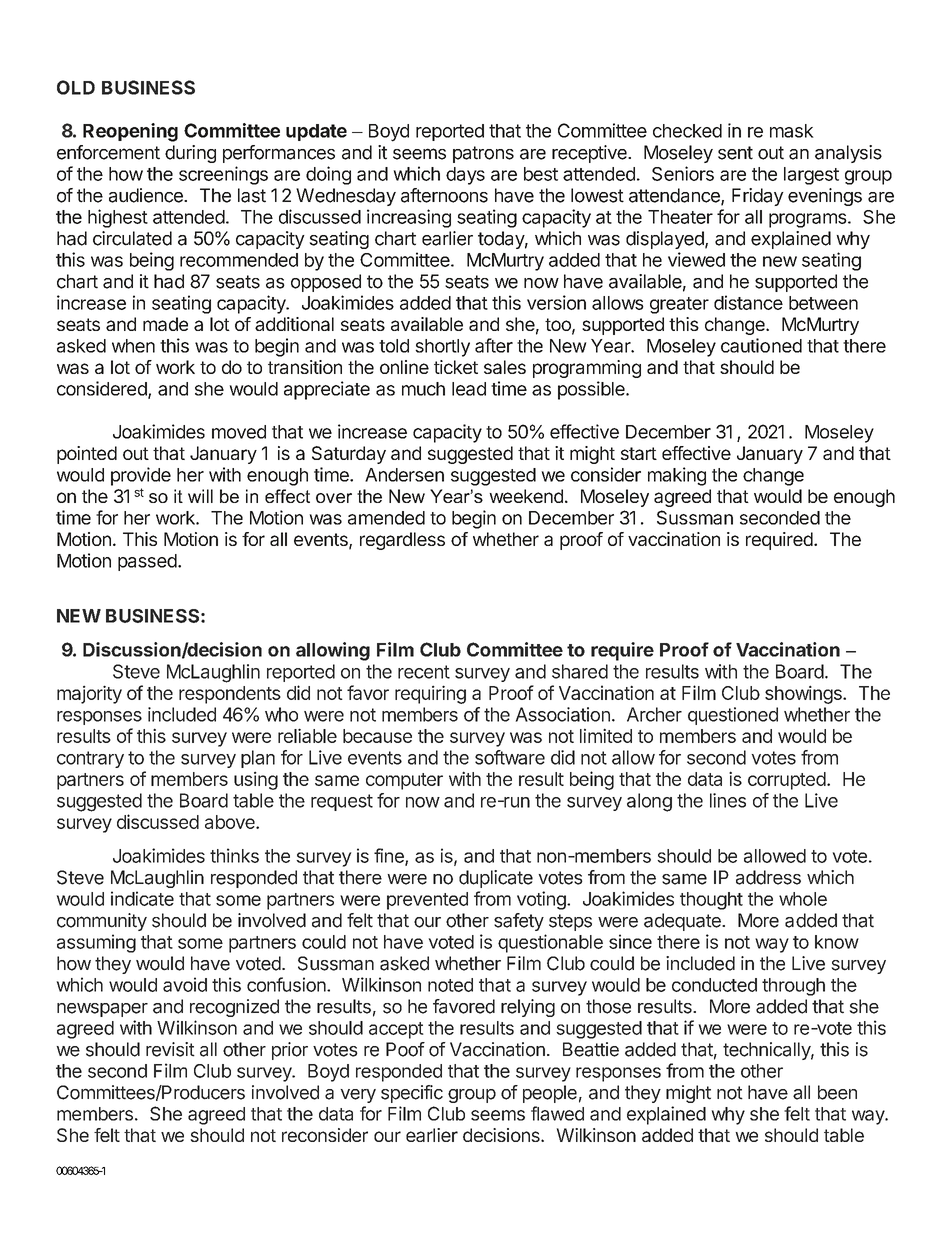 The width and height of the screenshot is (952, 1233). I want to click on recent, so click(424, 672).
